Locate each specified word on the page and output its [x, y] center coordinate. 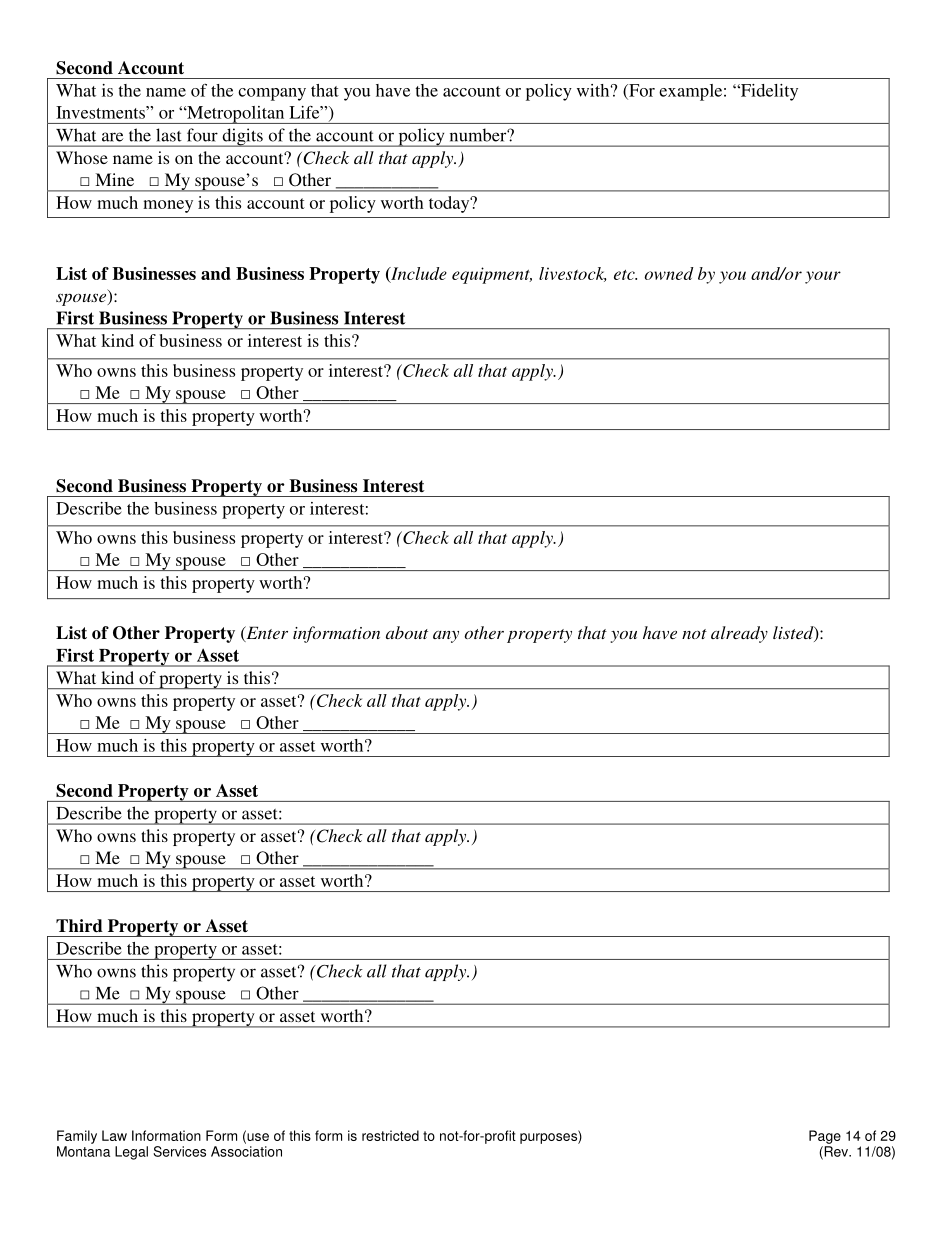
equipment [492, 275]
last [169, 135]
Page [825, 1137]
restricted [390, 1135]
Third [79, 926]
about [407, 632]
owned [669, 273]
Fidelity [768, 92]
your [823, 277]
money [168, 206]
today [450, 204]
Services [179, 1151]
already [739, 634]
